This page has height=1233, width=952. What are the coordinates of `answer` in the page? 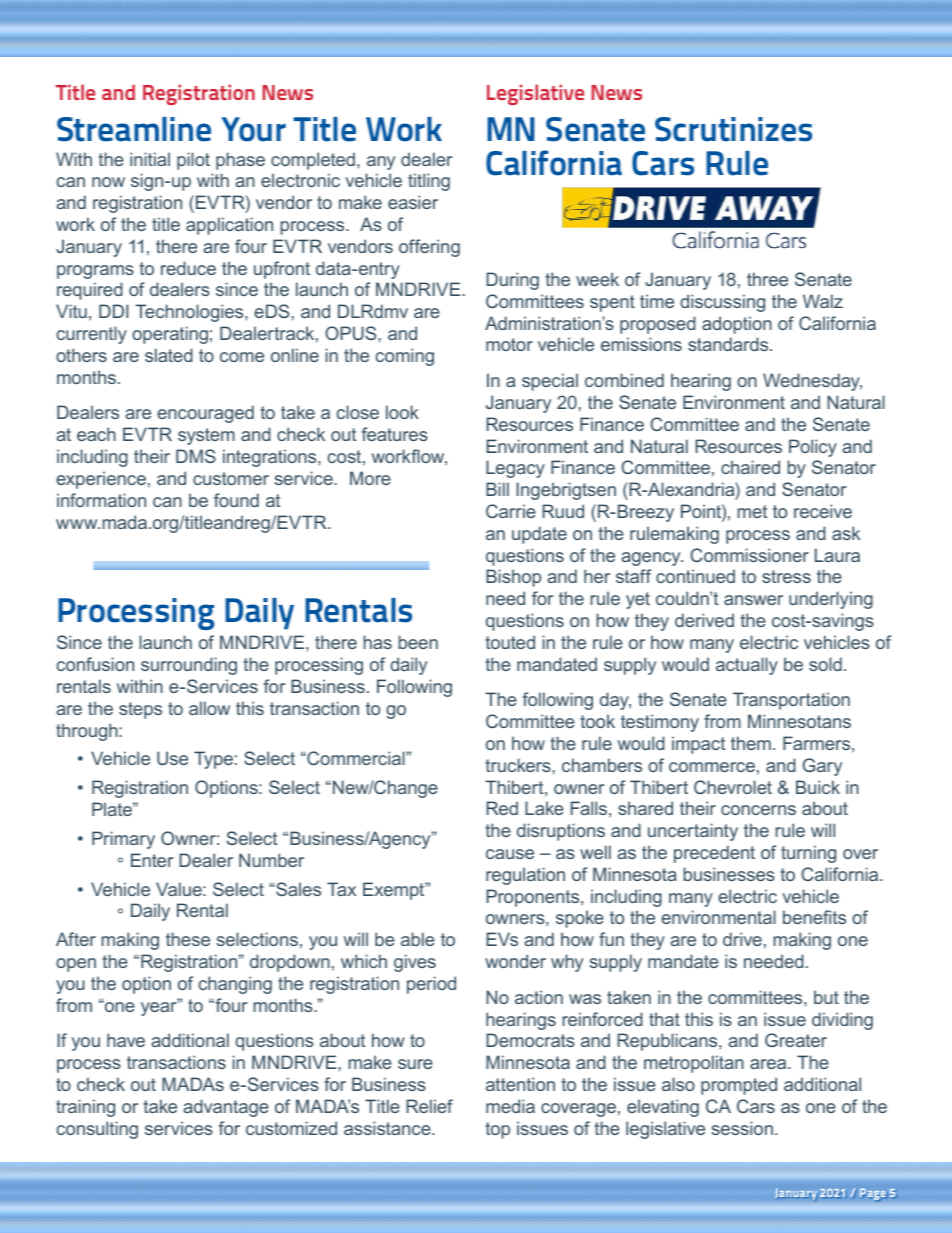 It's located at (753, 600).
